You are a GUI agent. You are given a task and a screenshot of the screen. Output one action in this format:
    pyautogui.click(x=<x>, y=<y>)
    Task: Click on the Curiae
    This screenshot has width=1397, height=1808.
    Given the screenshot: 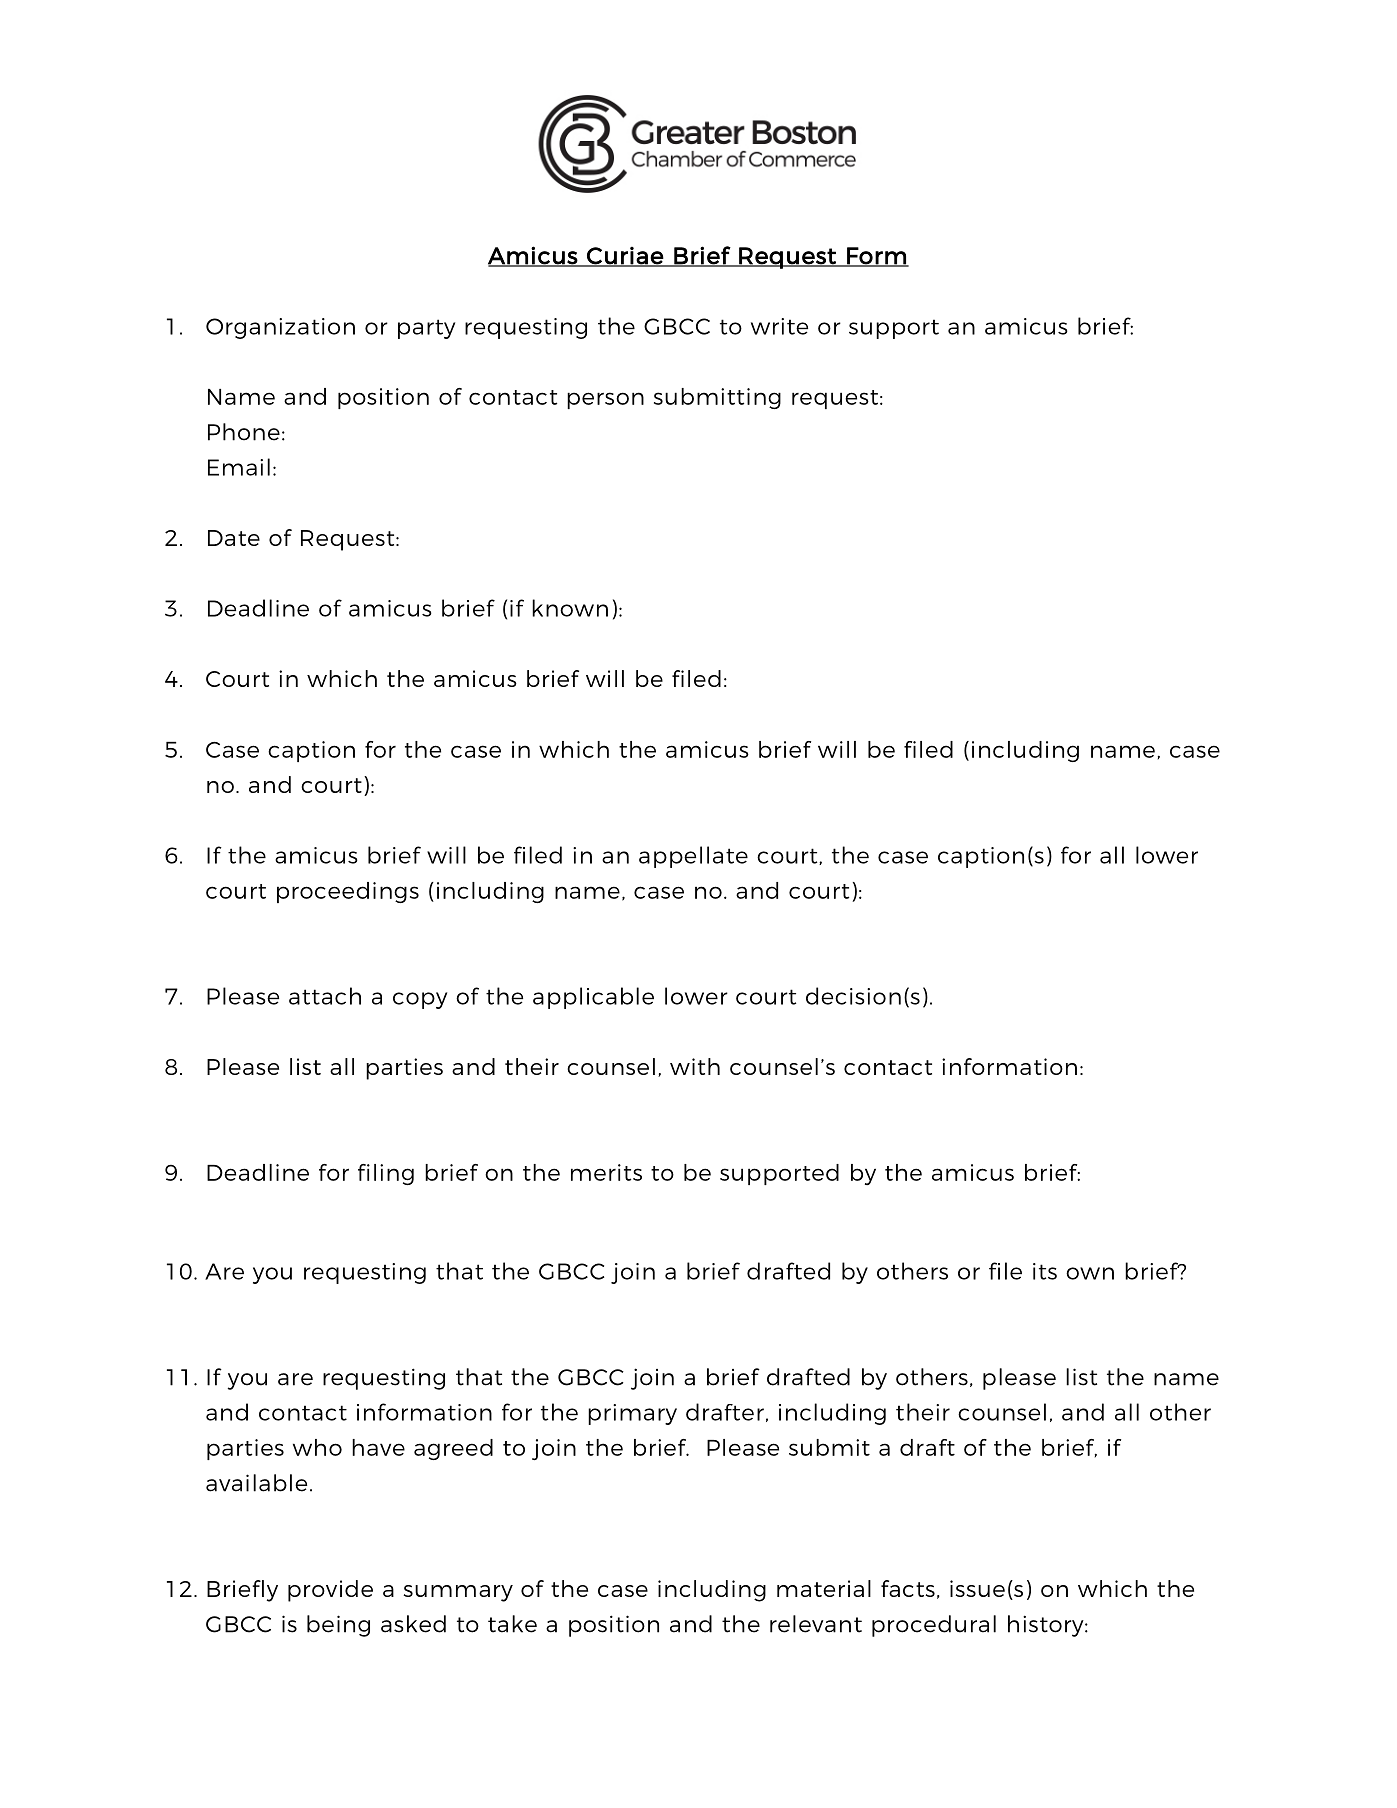 What is the action you would take?
    pyautogui.click(x=625, y=256)
